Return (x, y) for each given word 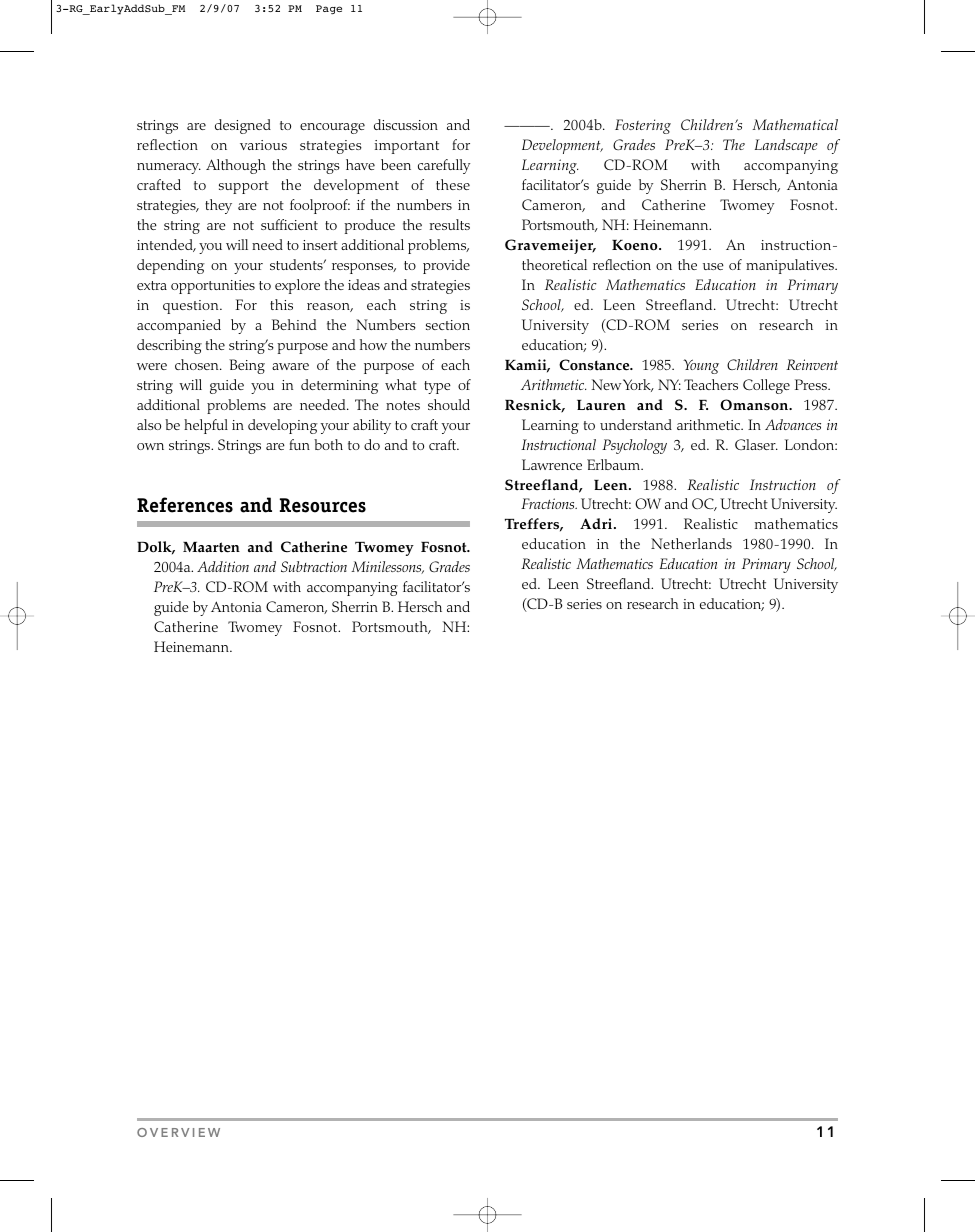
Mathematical (795, 124)
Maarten (211, 547)
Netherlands (691, 543)
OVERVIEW (178, 1132)
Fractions (549, 503)
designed (243, 126)
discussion (406, 124)
